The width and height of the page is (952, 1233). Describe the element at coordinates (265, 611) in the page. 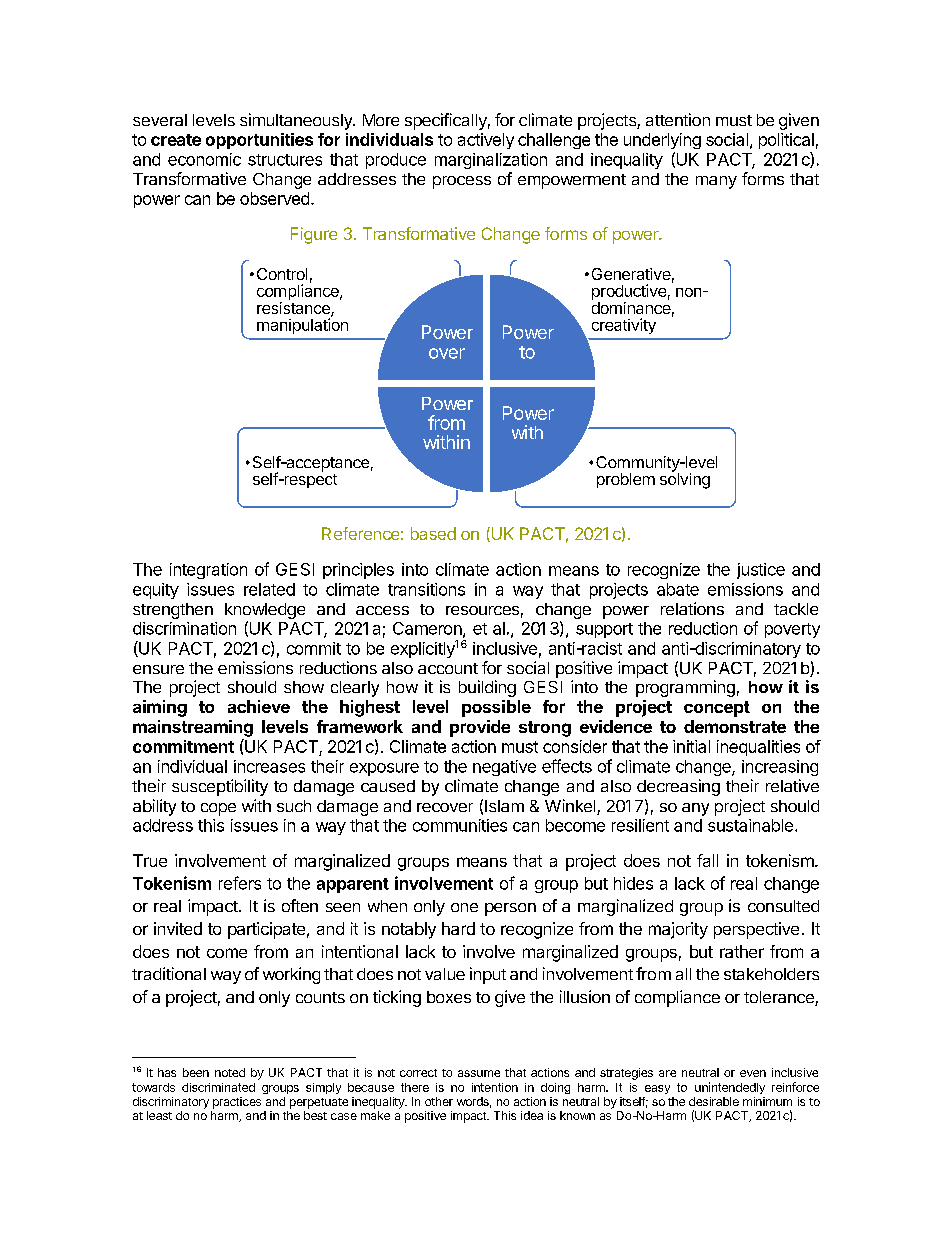

I see `knowledge` at that location.
